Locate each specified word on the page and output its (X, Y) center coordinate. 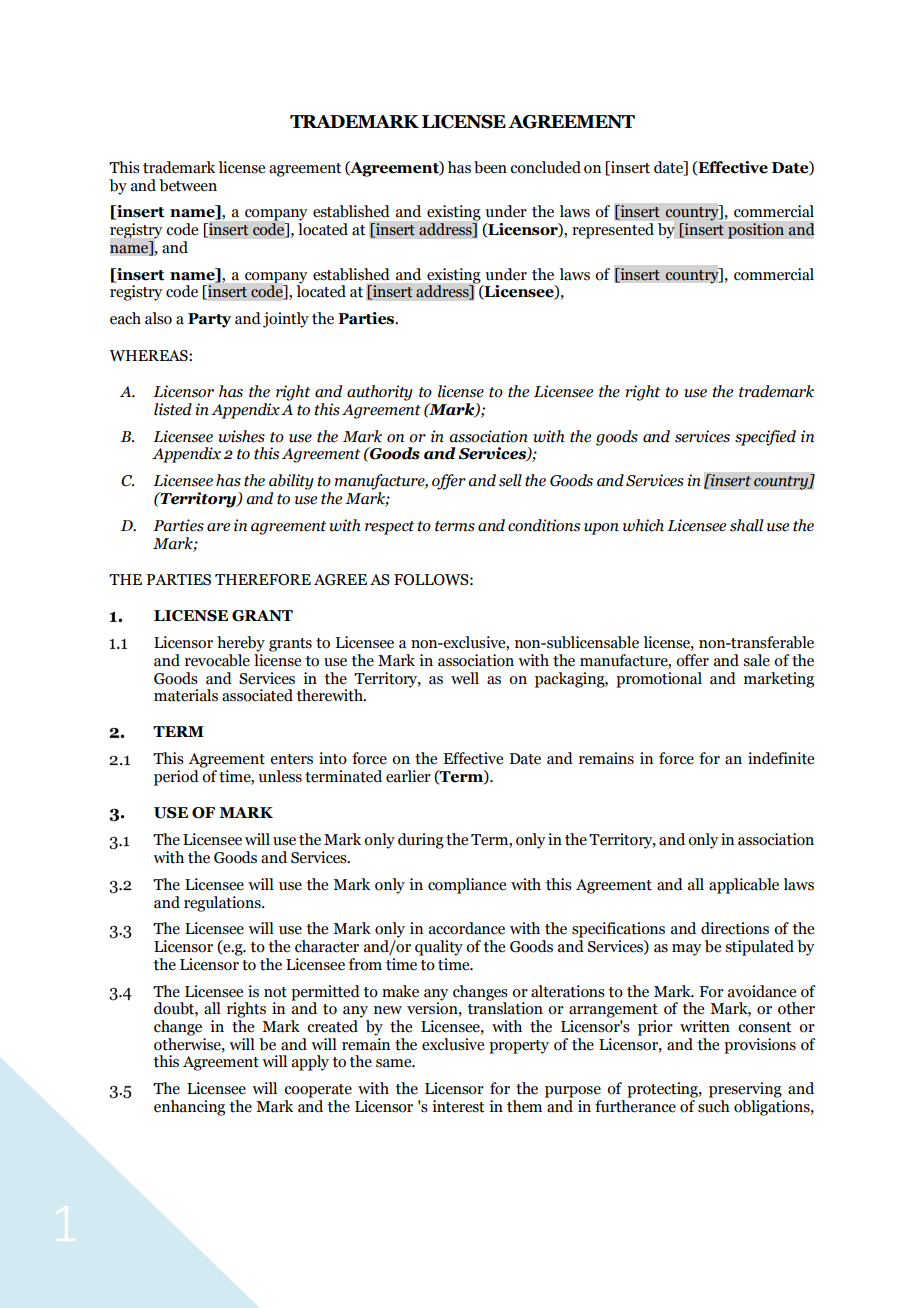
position (756, 231)
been (490, 167)
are (218, 527)
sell (510, 480)
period (176, 778)
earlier (408, 776)
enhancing (189, 1108)
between (188, 185)
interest (458, 1106)
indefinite (781, 758)
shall (747, 525)
